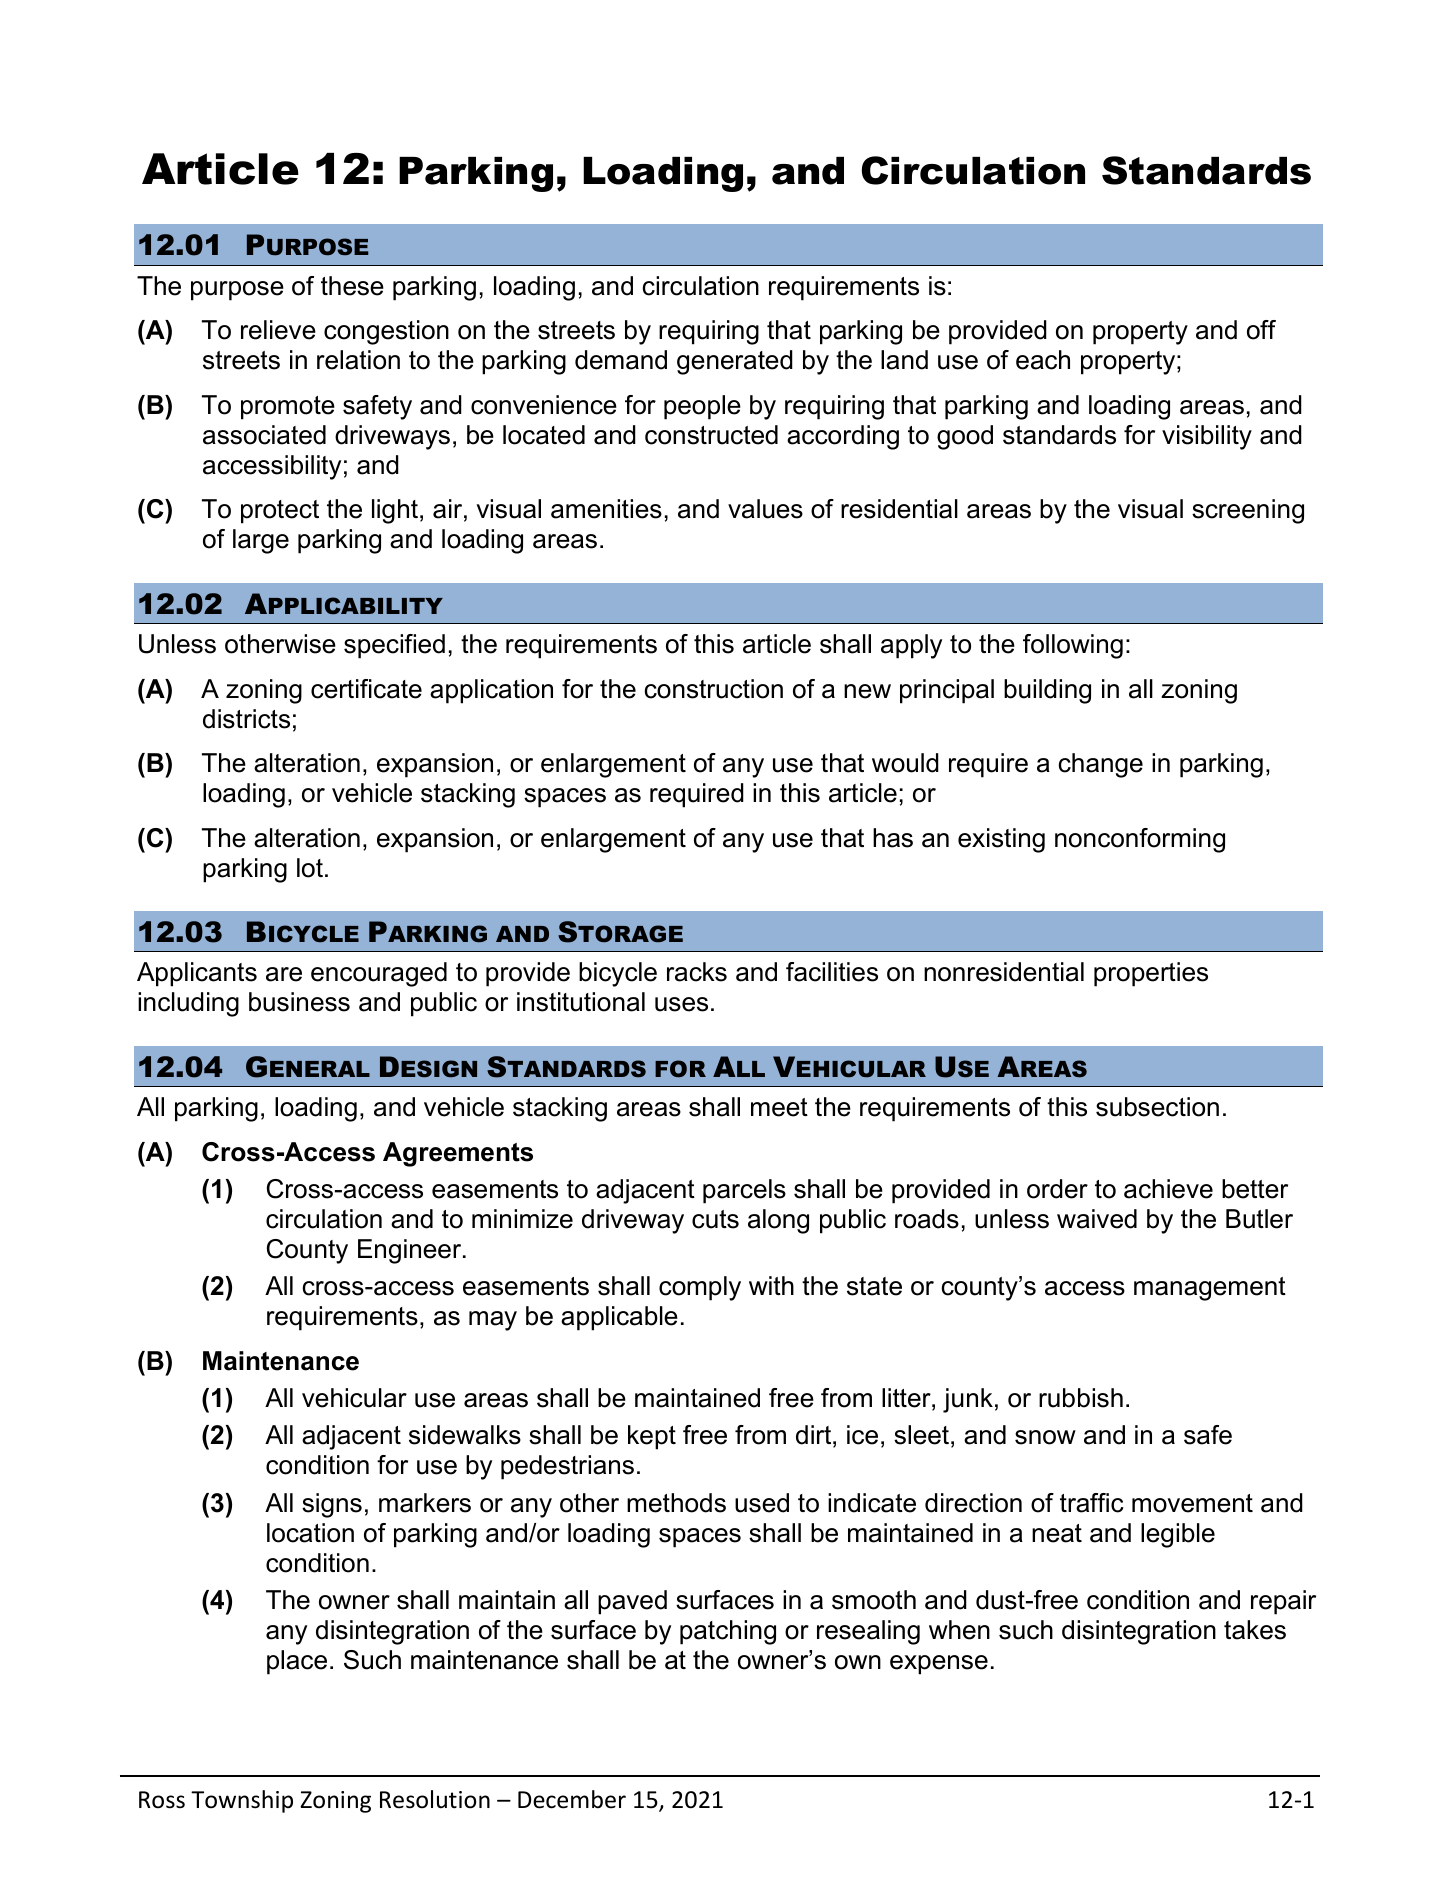  Describe the element at coordinates (242, 1801) in the document. I see `Township` at that location.
